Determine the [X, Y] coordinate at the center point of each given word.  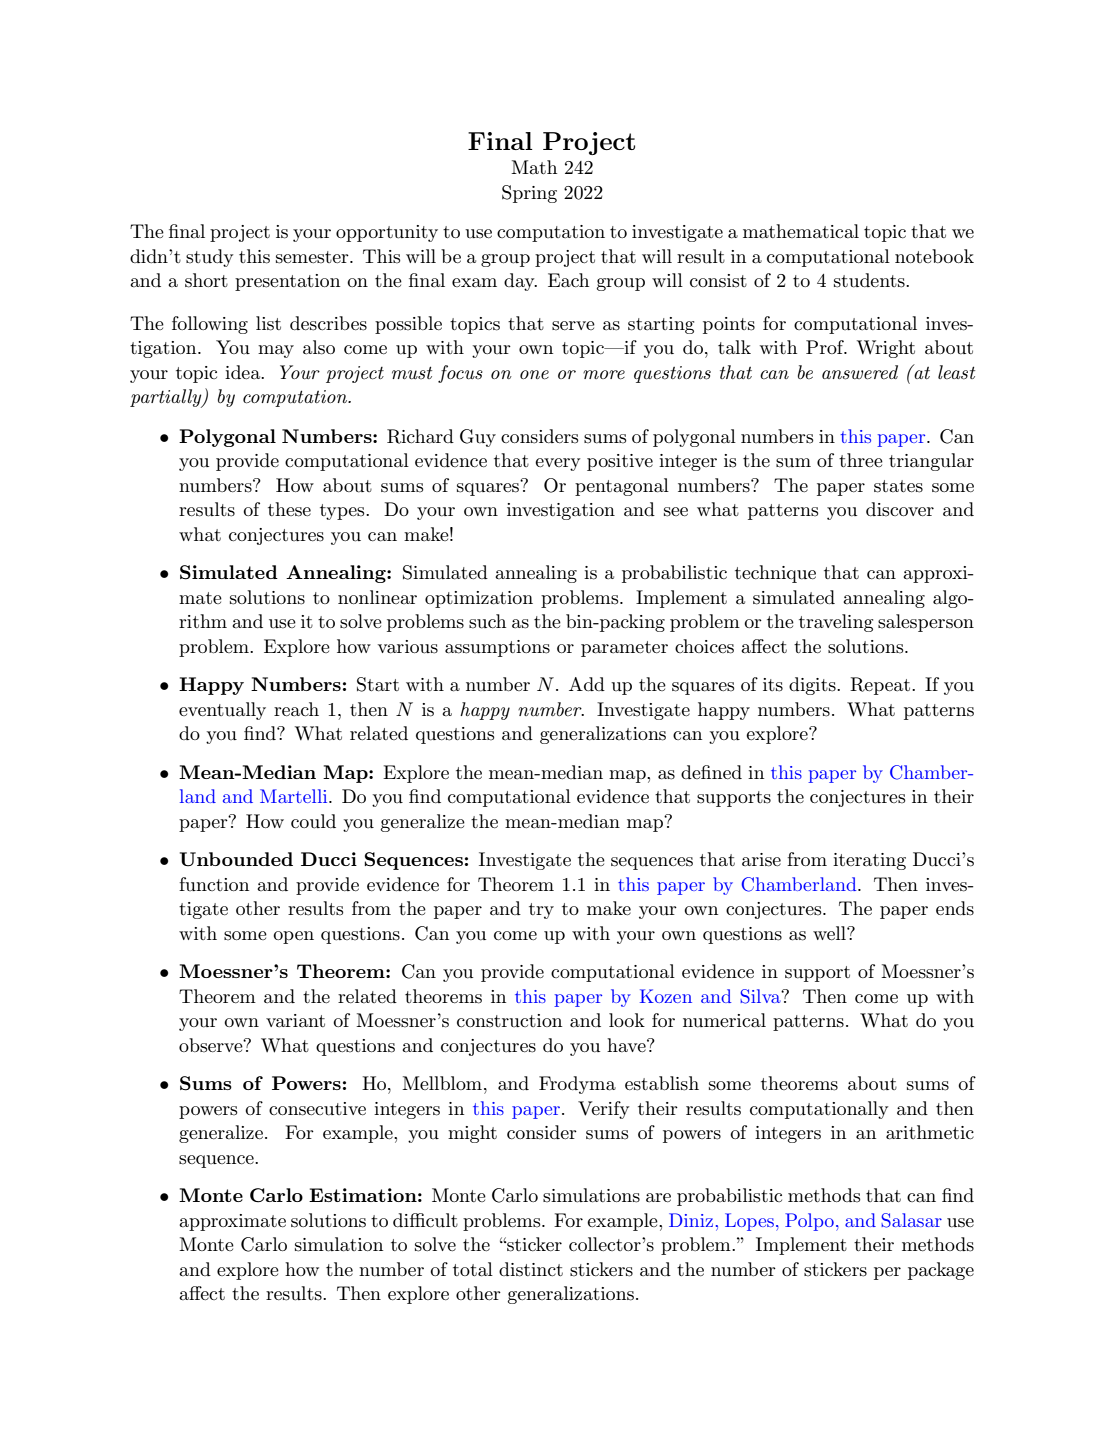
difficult [425, 1220]
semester [313, 257]
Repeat [880, 686]
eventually [222, 711]
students [870, 280]
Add [587, 684]
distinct [531, 1269]
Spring [529, 194]
